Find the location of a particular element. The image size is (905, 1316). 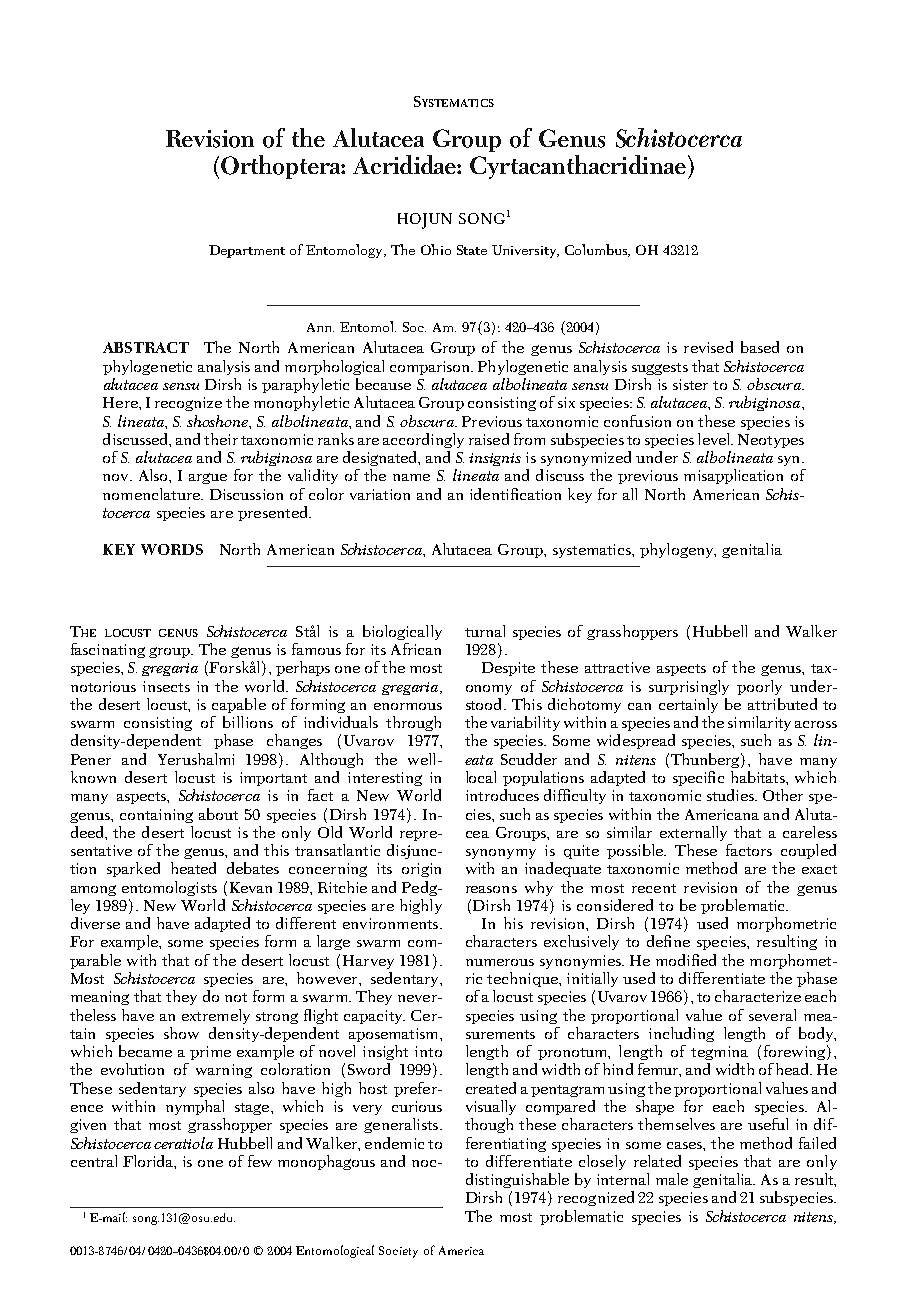

Yerushalmi is located at coordinates (196, 759).
